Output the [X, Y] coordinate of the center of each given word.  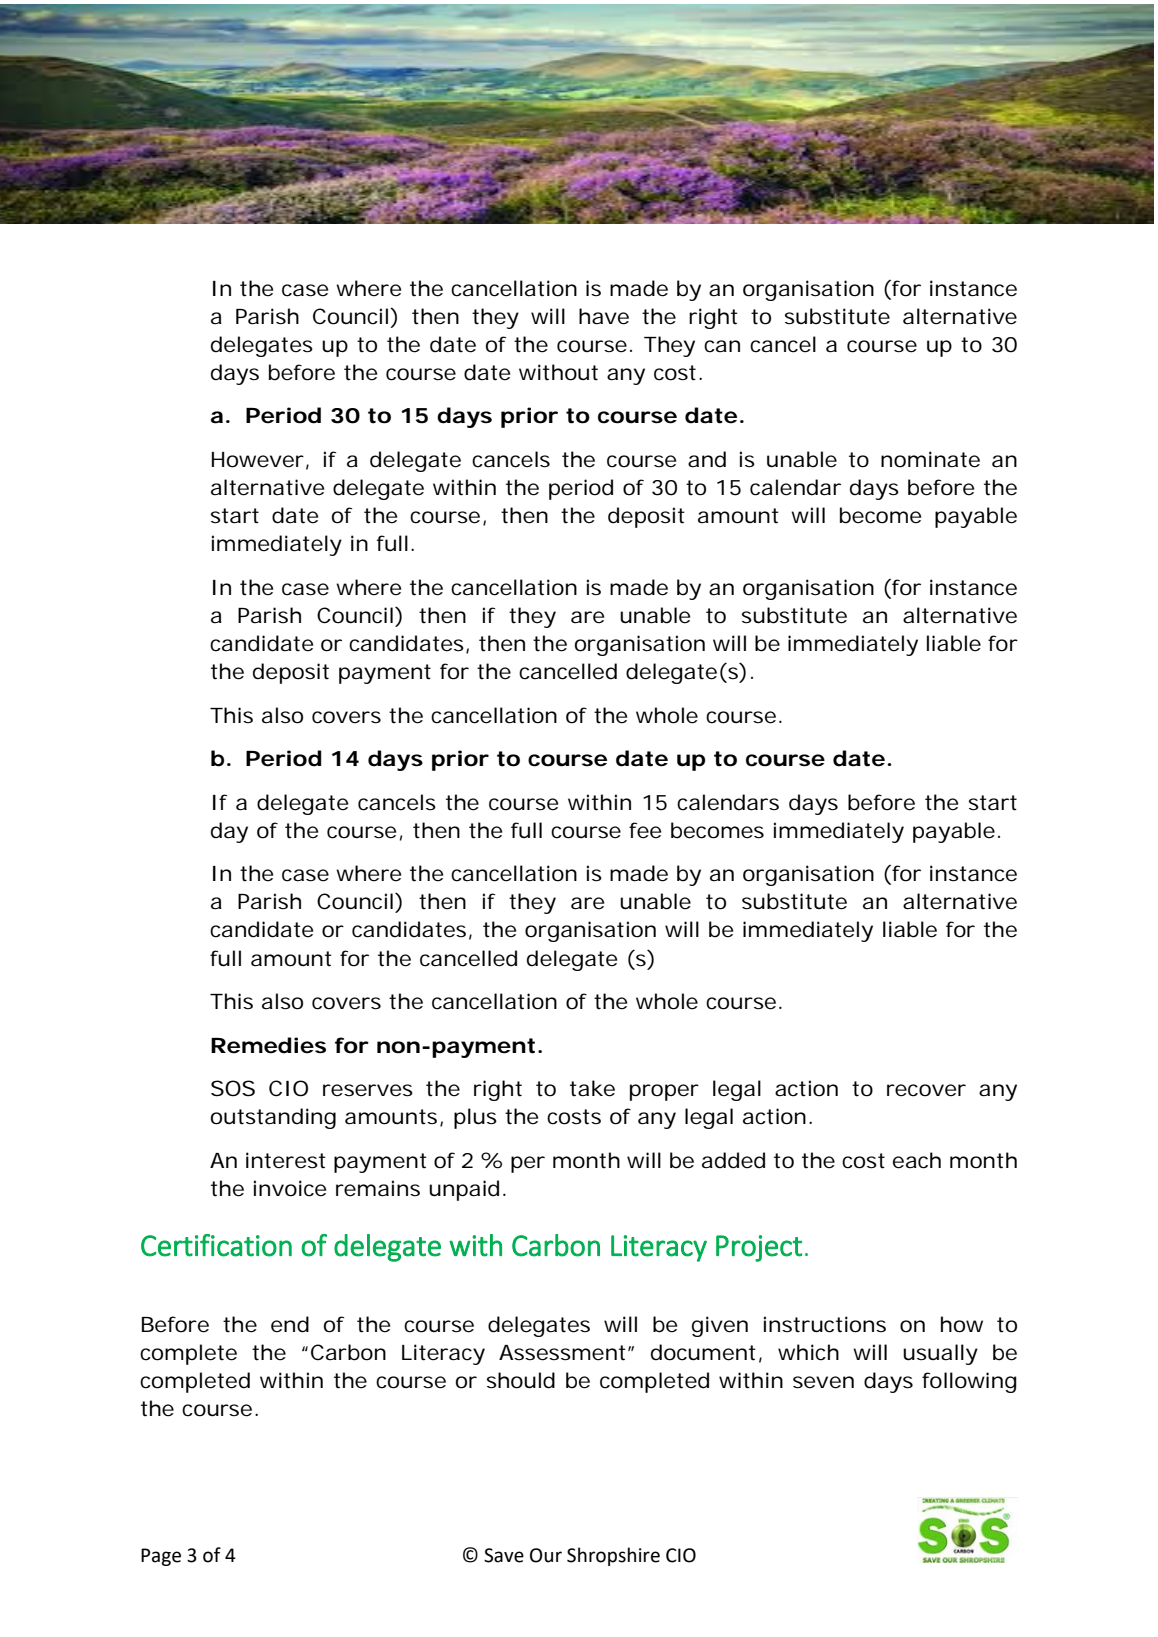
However [258, 460]
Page [161, 1557]
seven [823, 1382]
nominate [930, 459]
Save [504, 1555]
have [604, 316]
